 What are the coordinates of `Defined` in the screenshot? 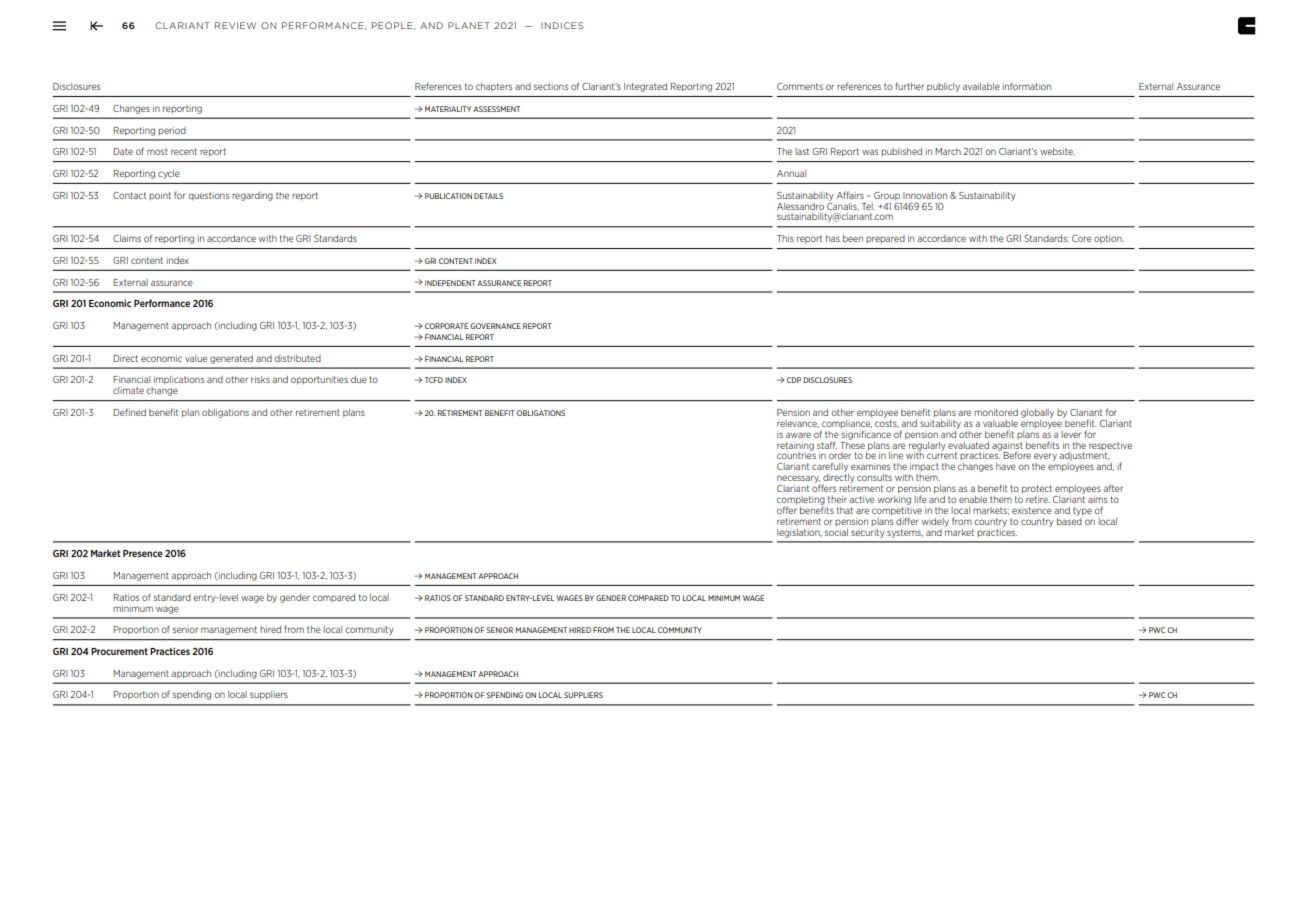 It's located at (129, 412).
